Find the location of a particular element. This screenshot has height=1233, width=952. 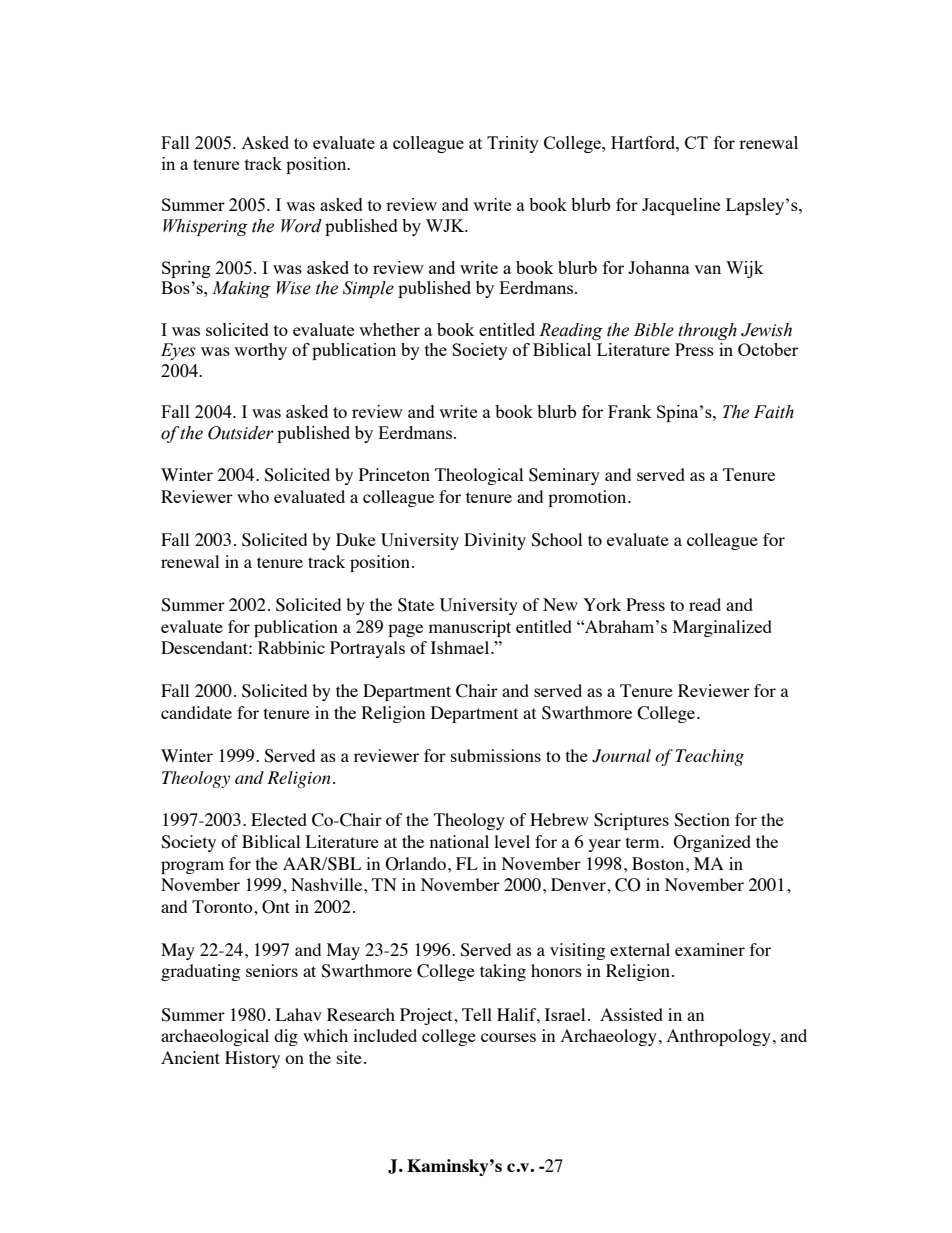

Outsider is located at coordinates (241, 433).
